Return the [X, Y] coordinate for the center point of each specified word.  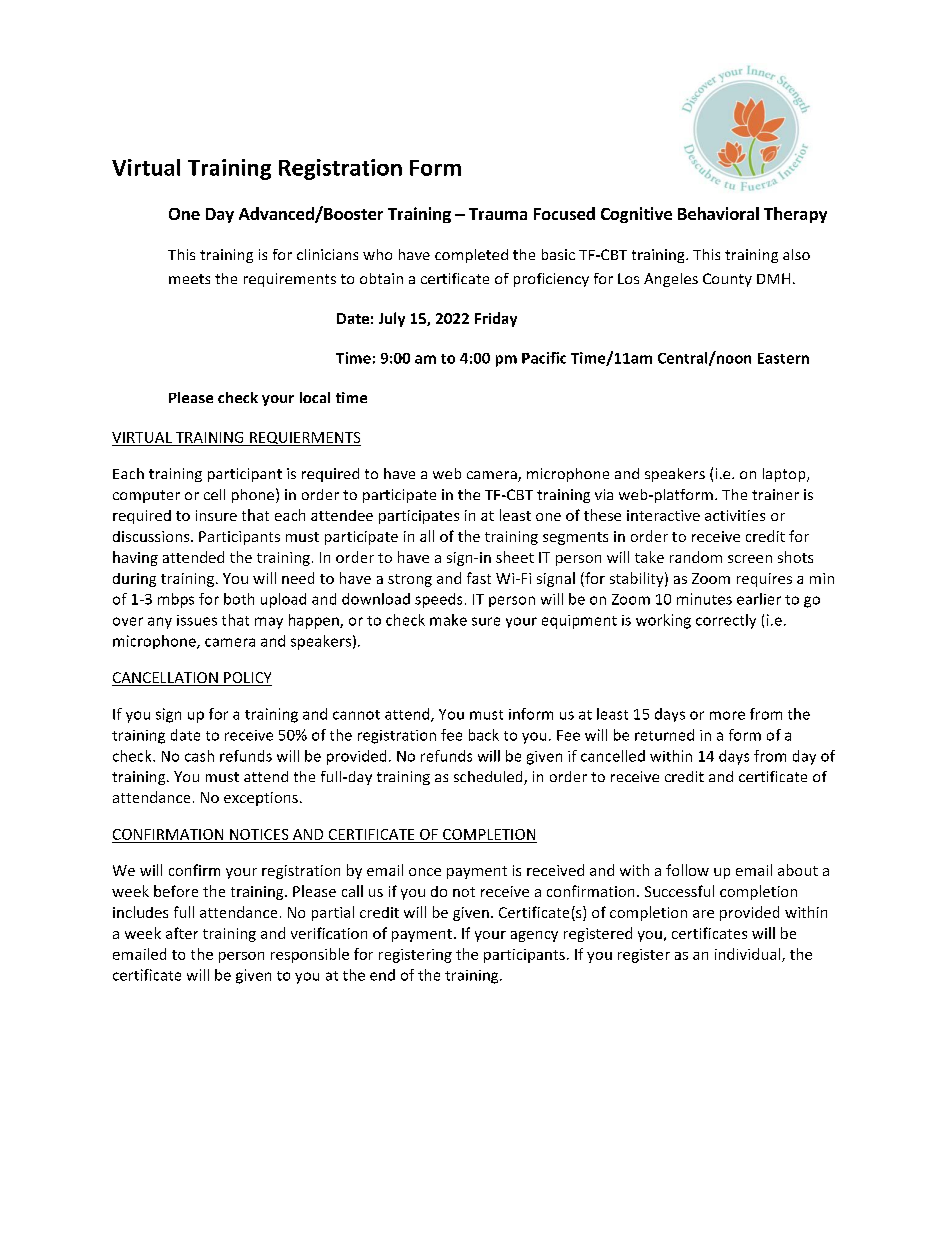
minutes [704, 599]
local [315, 397]
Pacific [544, 358]
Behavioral [718, 213]
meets [189, 279]
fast [479, 578]
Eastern [783, 358]
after [182, 933]
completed [471, 256]
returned [664, 735]
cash [199, 756]
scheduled [489, 778]
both [239, 599]
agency [534, 936]
